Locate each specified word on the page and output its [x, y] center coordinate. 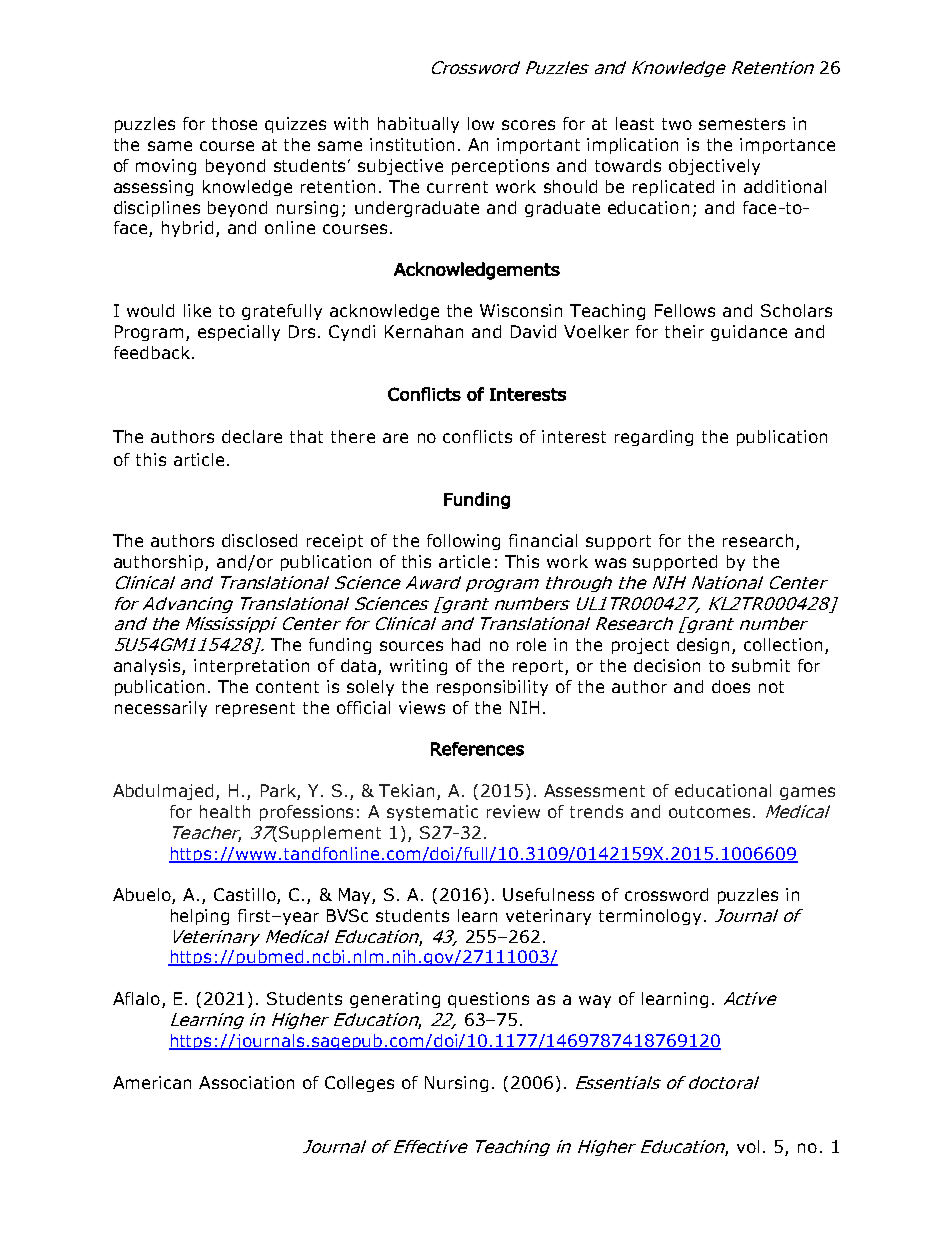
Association [246, 1082]
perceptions [500, 167]
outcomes [709, 812]
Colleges [359, 1084]
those [234, 123]
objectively [714, 167]
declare [252, 436]
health [225, 811]
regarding [654, 438]
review [513, 811]
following [463, 542]
